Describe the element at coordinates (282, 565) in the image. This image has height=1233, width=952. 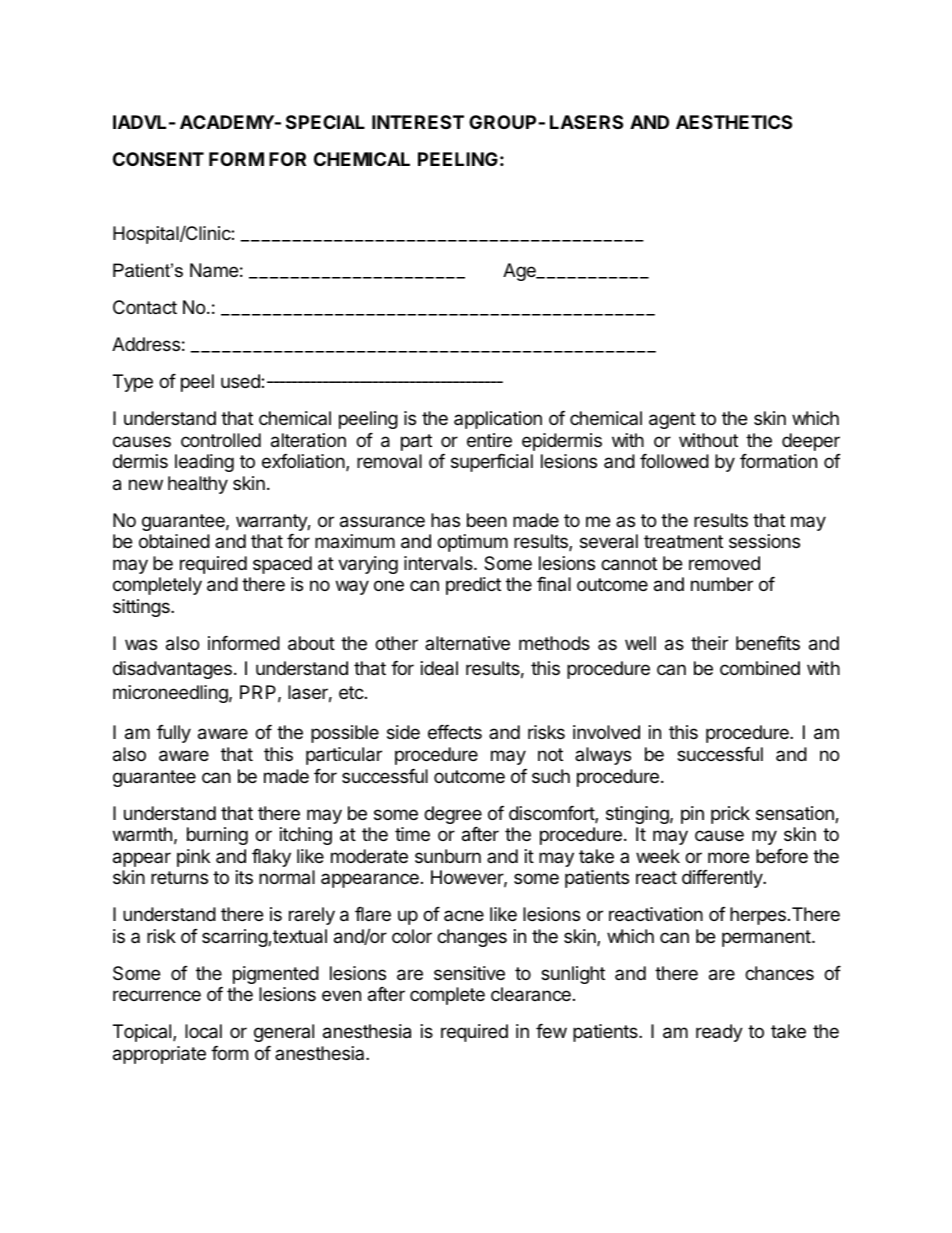
I see `spaced` at that location.
